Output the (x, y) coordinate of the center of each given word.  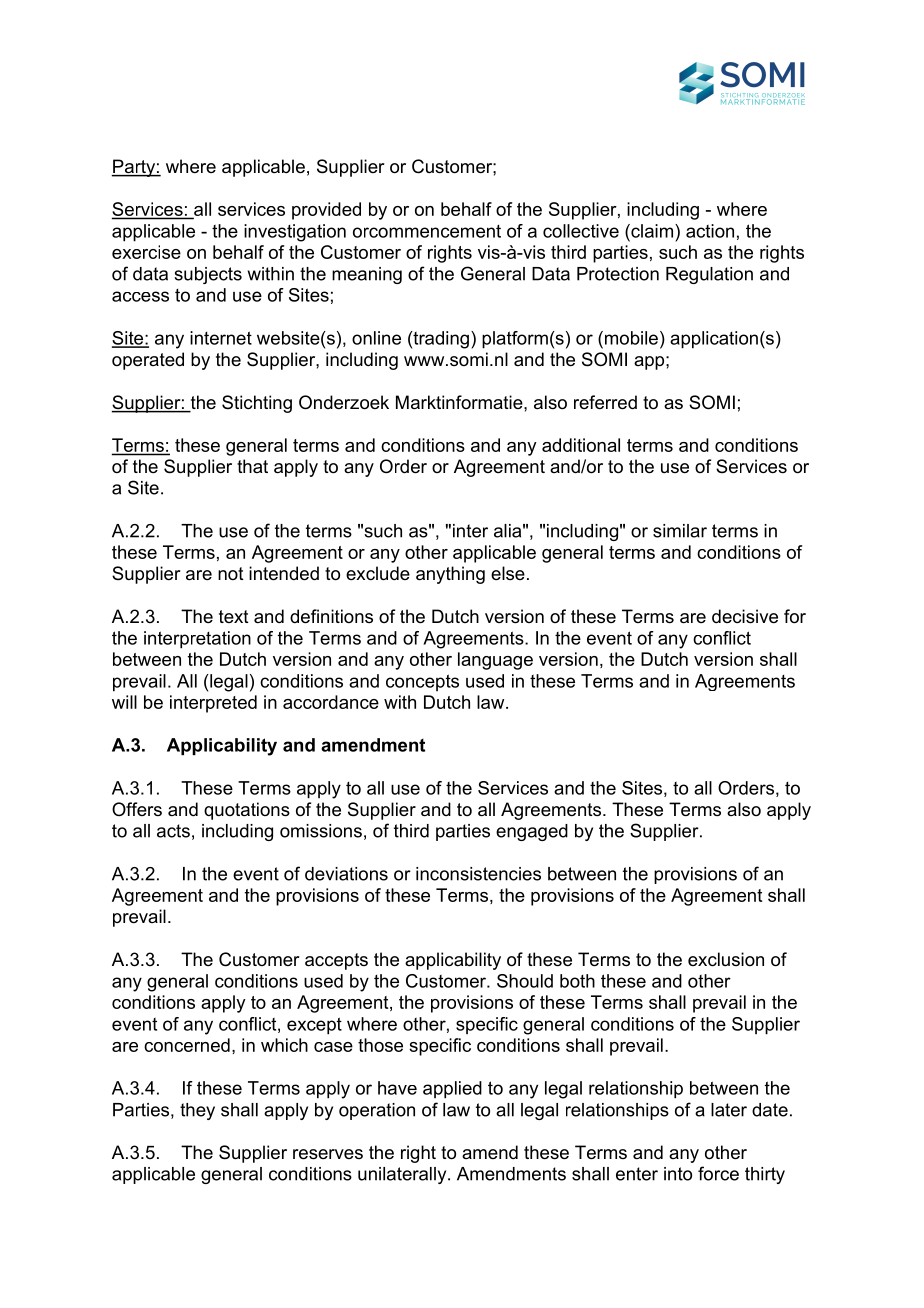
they (197, 1111)
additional (581, 445)
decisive (745, 616)
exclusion (726, 959)
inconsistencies (478, 874)
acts (173, 831)
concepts (422, 682)
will (124, 702)
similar (680, 531)
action (710, 231)
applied (452, 1090)
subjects (208, 275)
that (252, 466)
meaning (367, 275)
